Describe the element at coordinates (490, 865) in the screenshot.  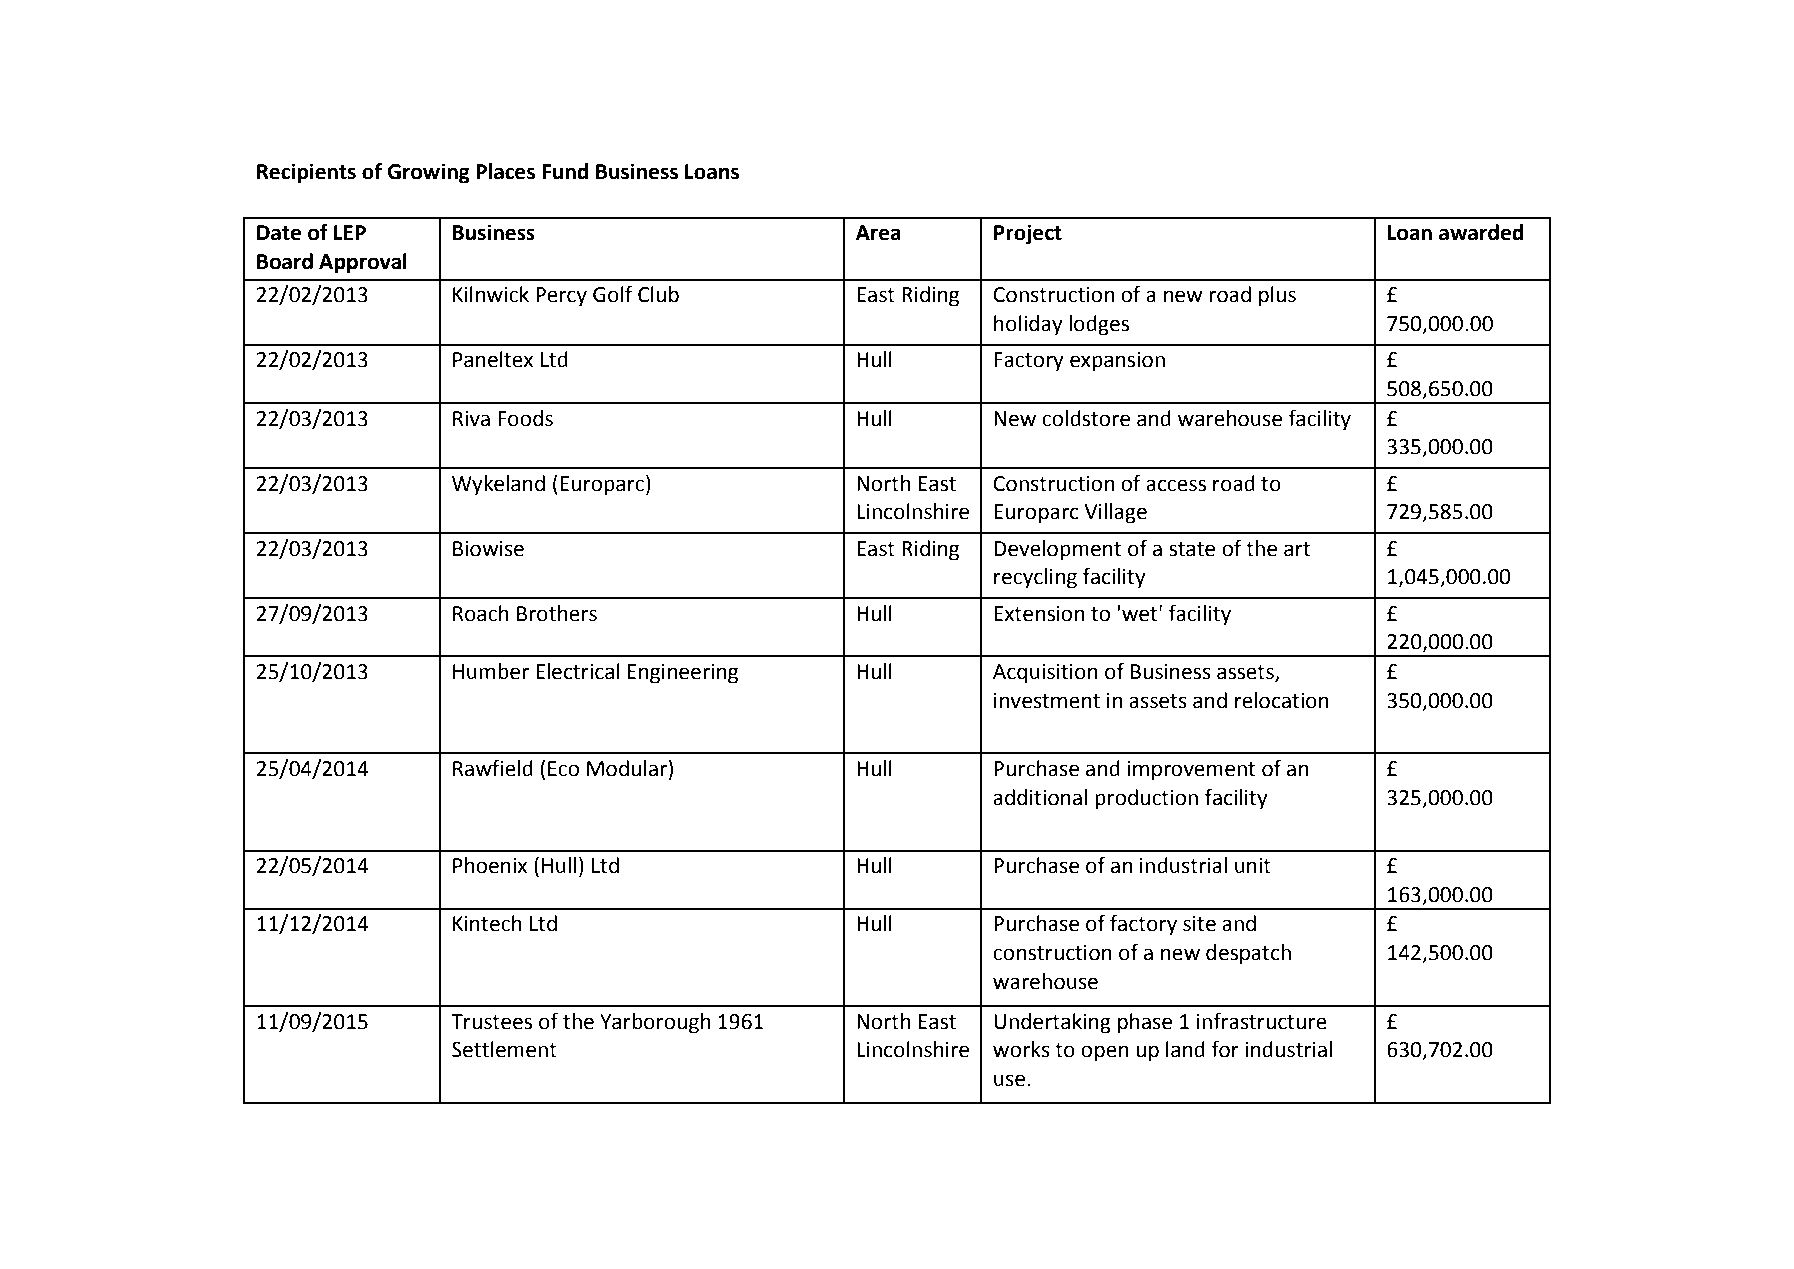
I see `Phoenix` at that location.
